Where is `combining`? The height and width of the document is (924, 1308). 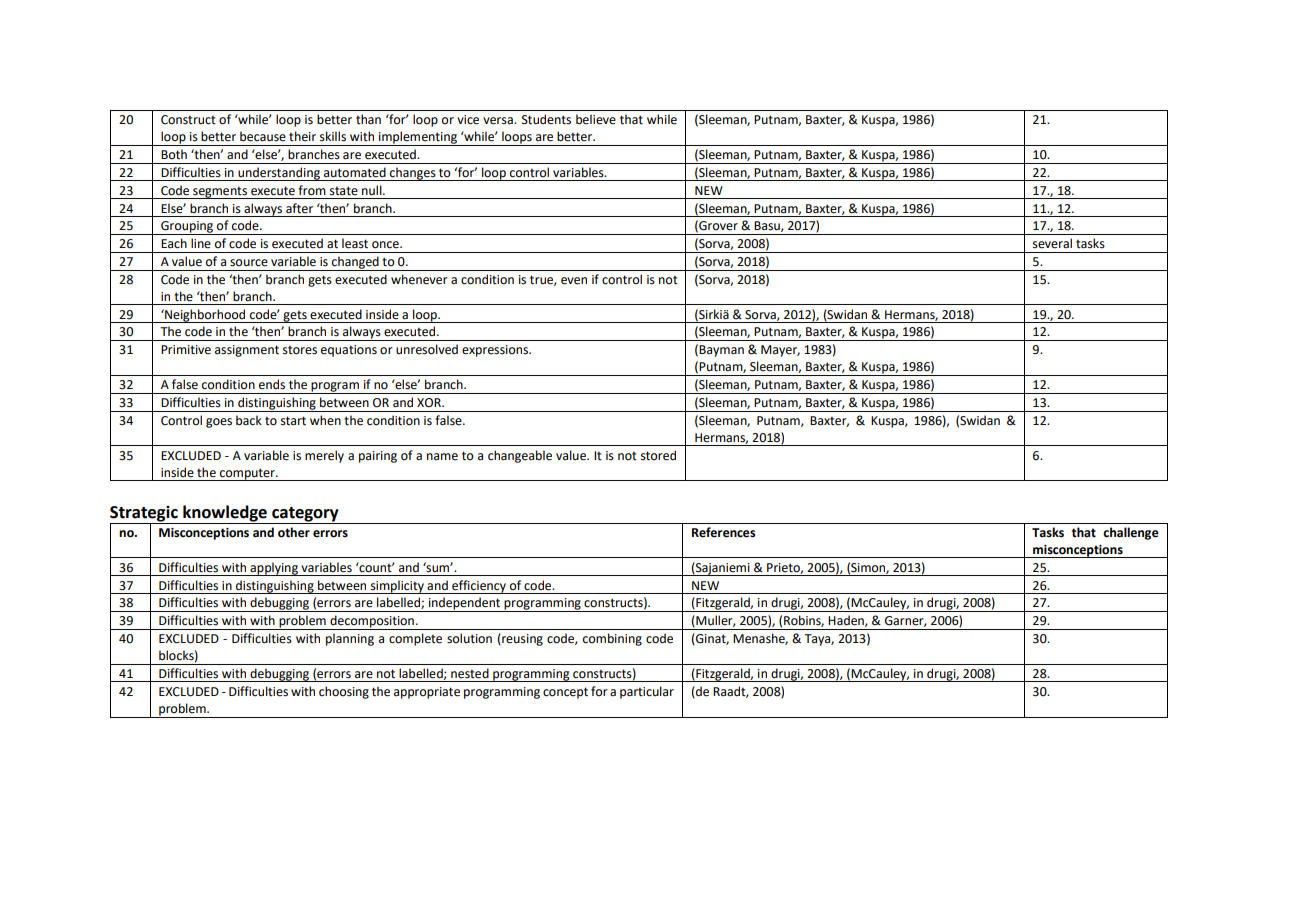
combining is located at coordinates (612, 639).
